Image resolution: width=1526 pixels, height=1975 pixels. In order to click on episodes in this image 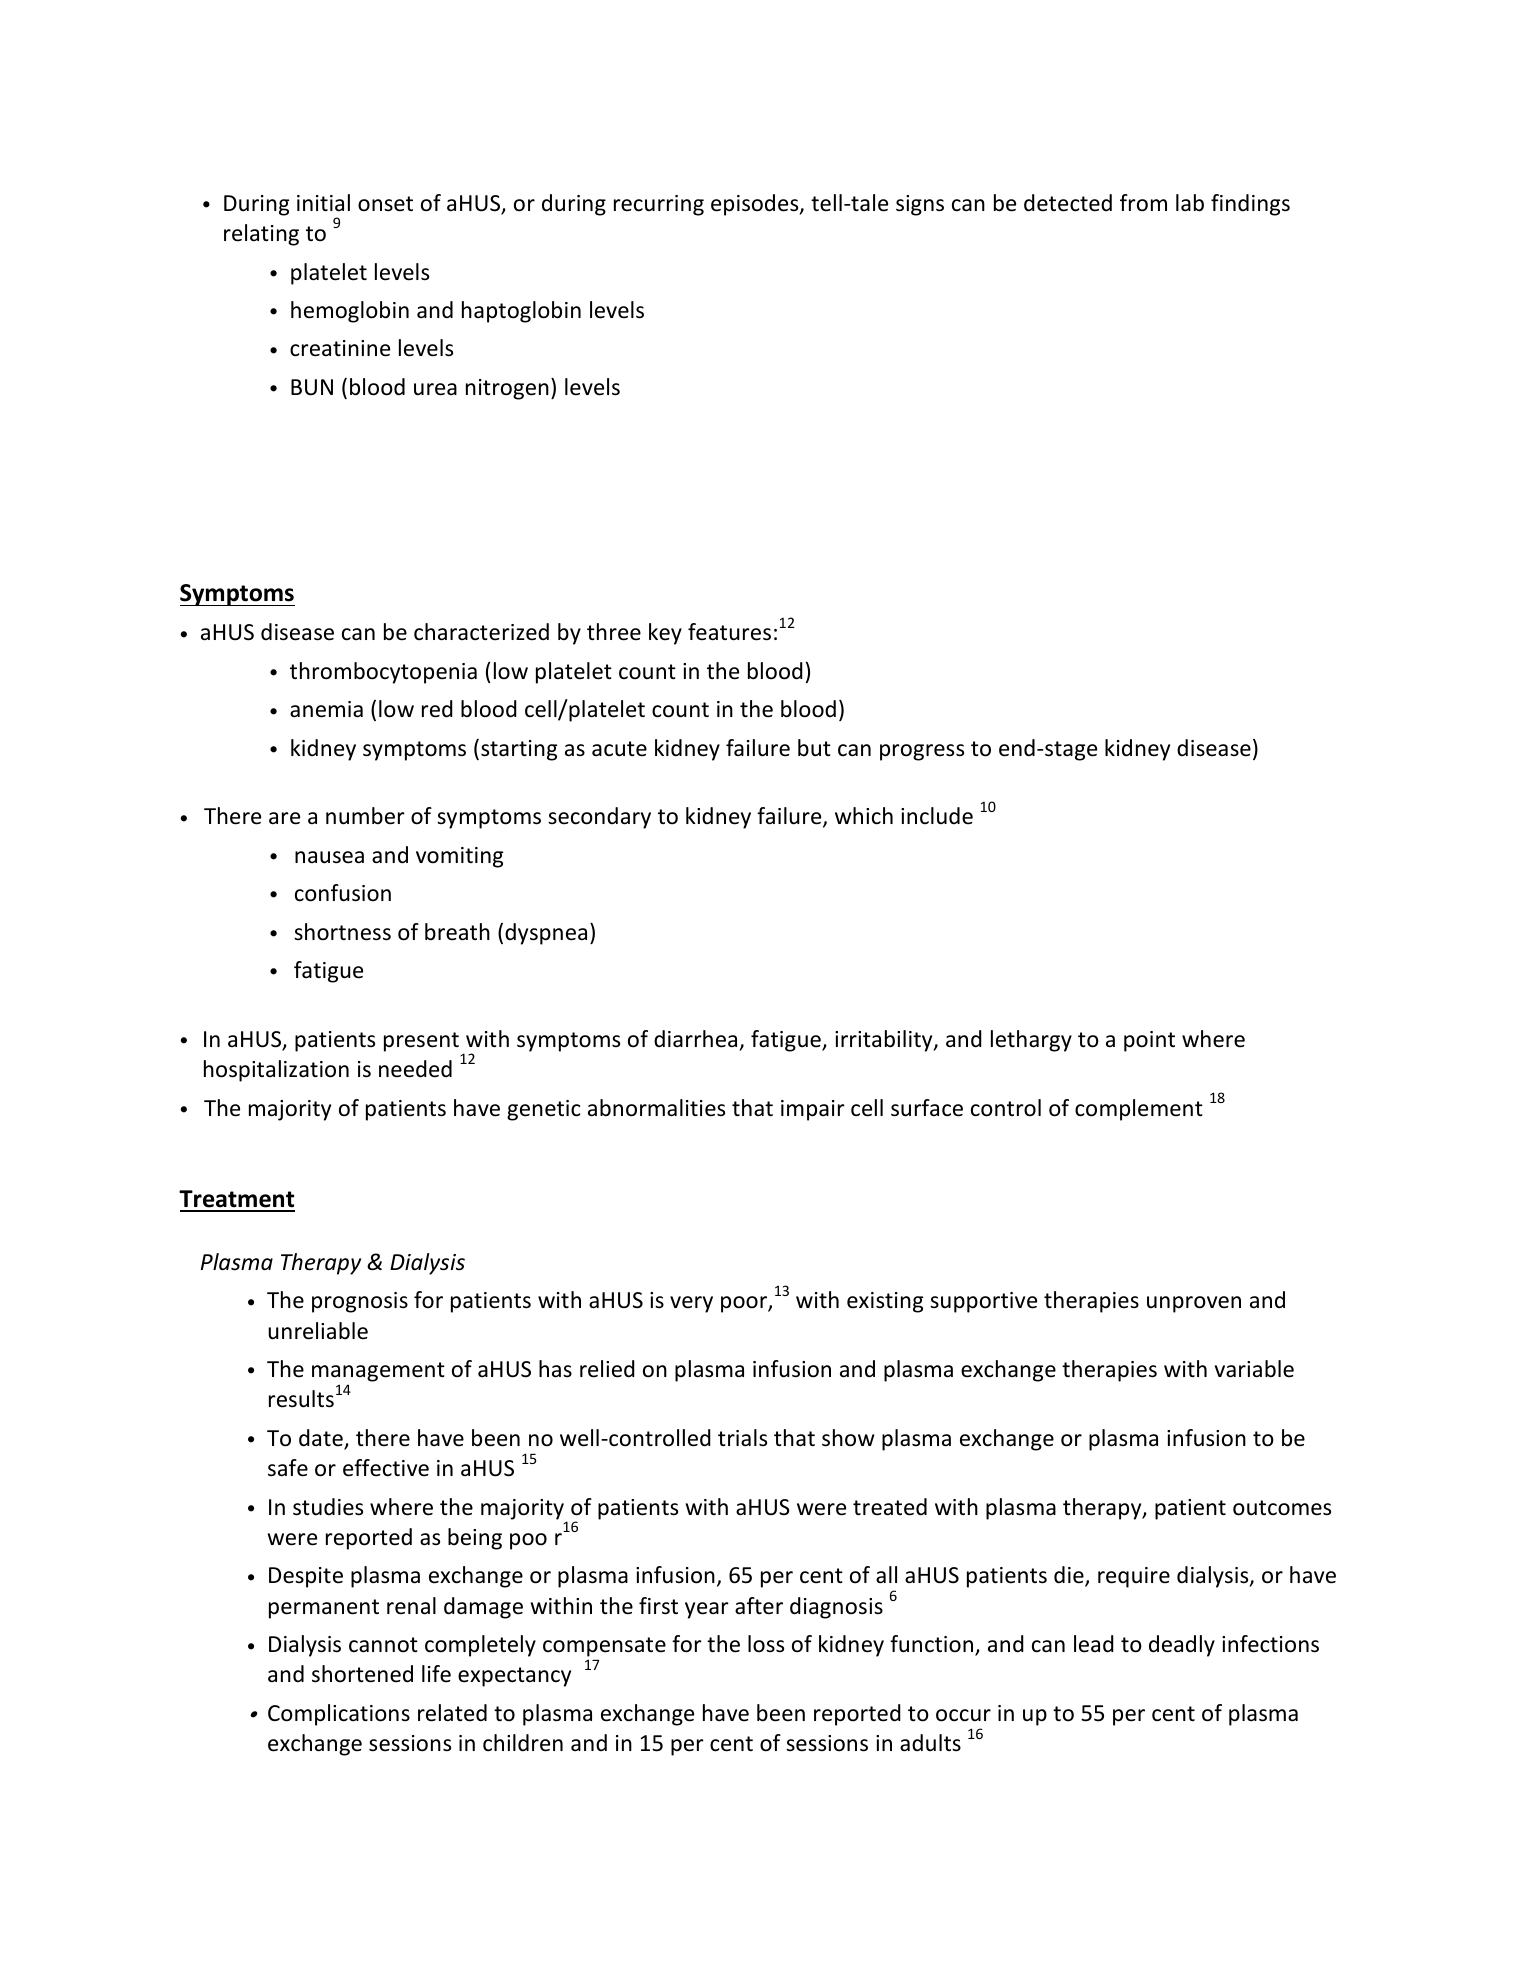, I will do `click(756, 205)`.
